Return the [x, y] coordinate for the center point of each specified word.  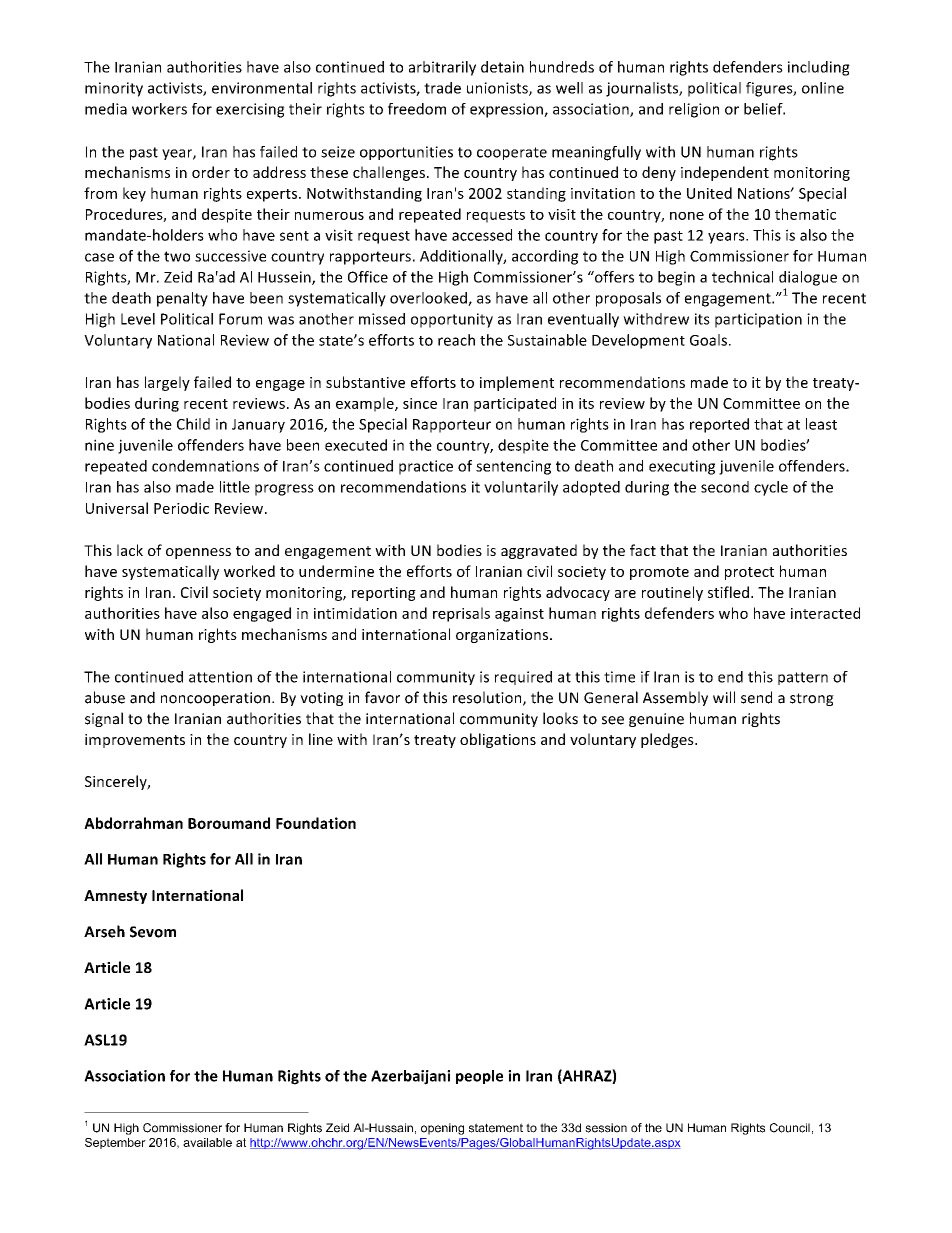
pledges [668, 740]
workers [159, 109]
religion [694, 110]
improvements [135, 741]
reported [719, 425]
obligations [498, 740]
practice [426, 467]
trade [442, 88]
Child [193, 424]
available [207, 1142]
